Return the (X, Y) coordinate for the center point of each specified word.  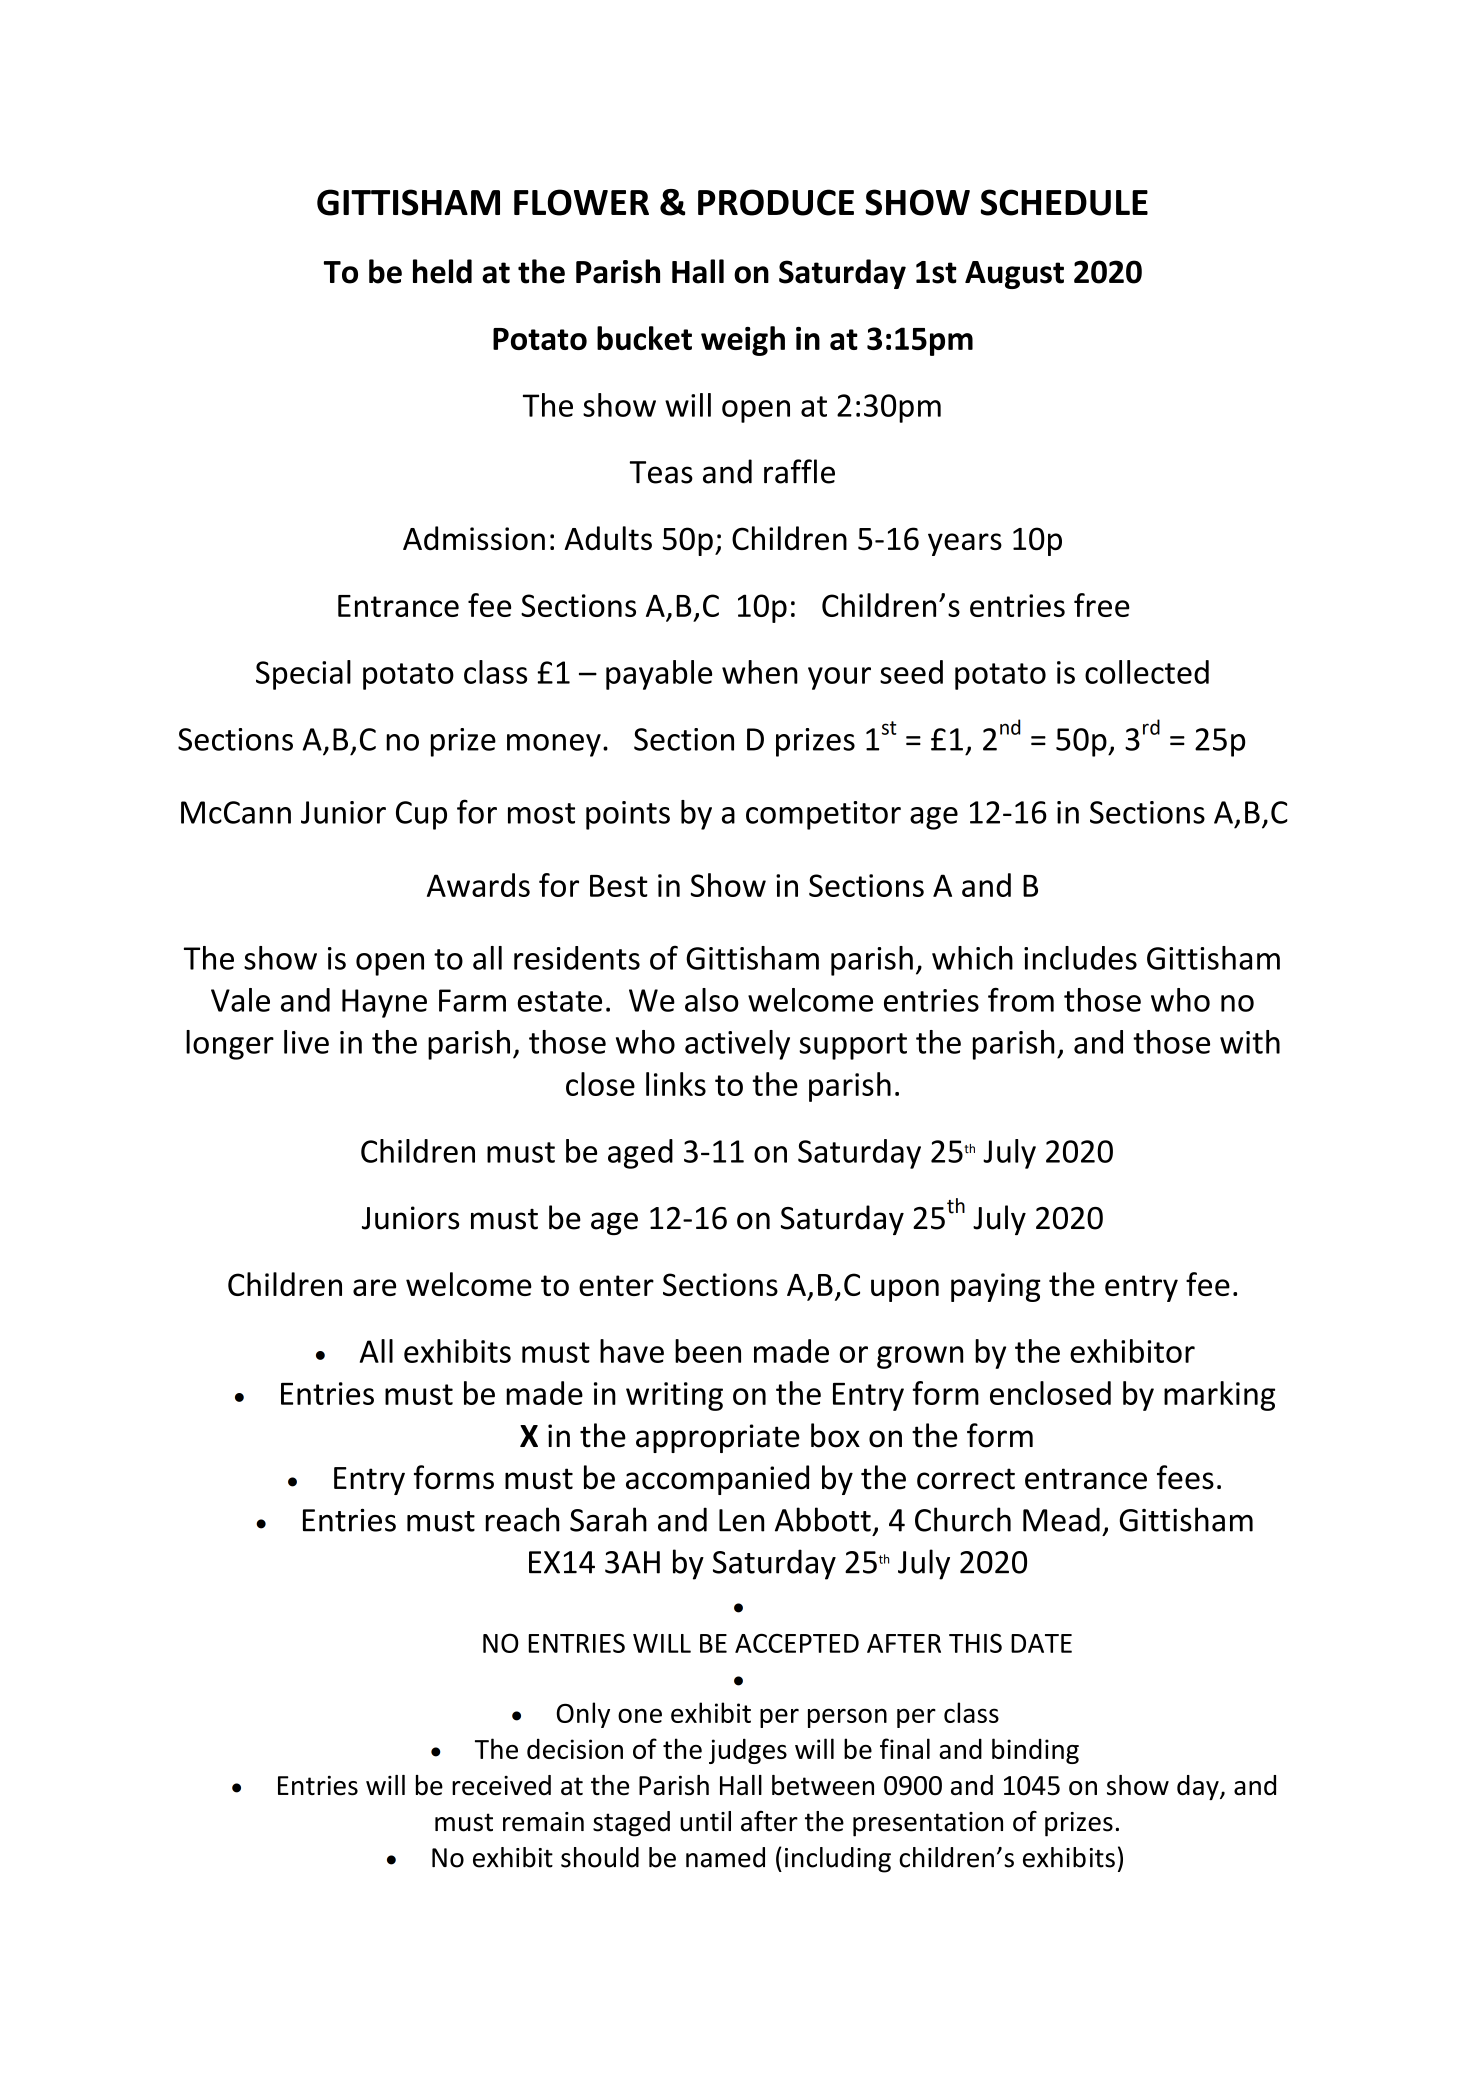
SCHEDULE (1064, 202)
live (306, 1042)
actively (737, 1045)
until (705, 1821)
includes (1080, 958)
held (442, 271)
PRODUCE (776, 202)
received (501, 1785)
